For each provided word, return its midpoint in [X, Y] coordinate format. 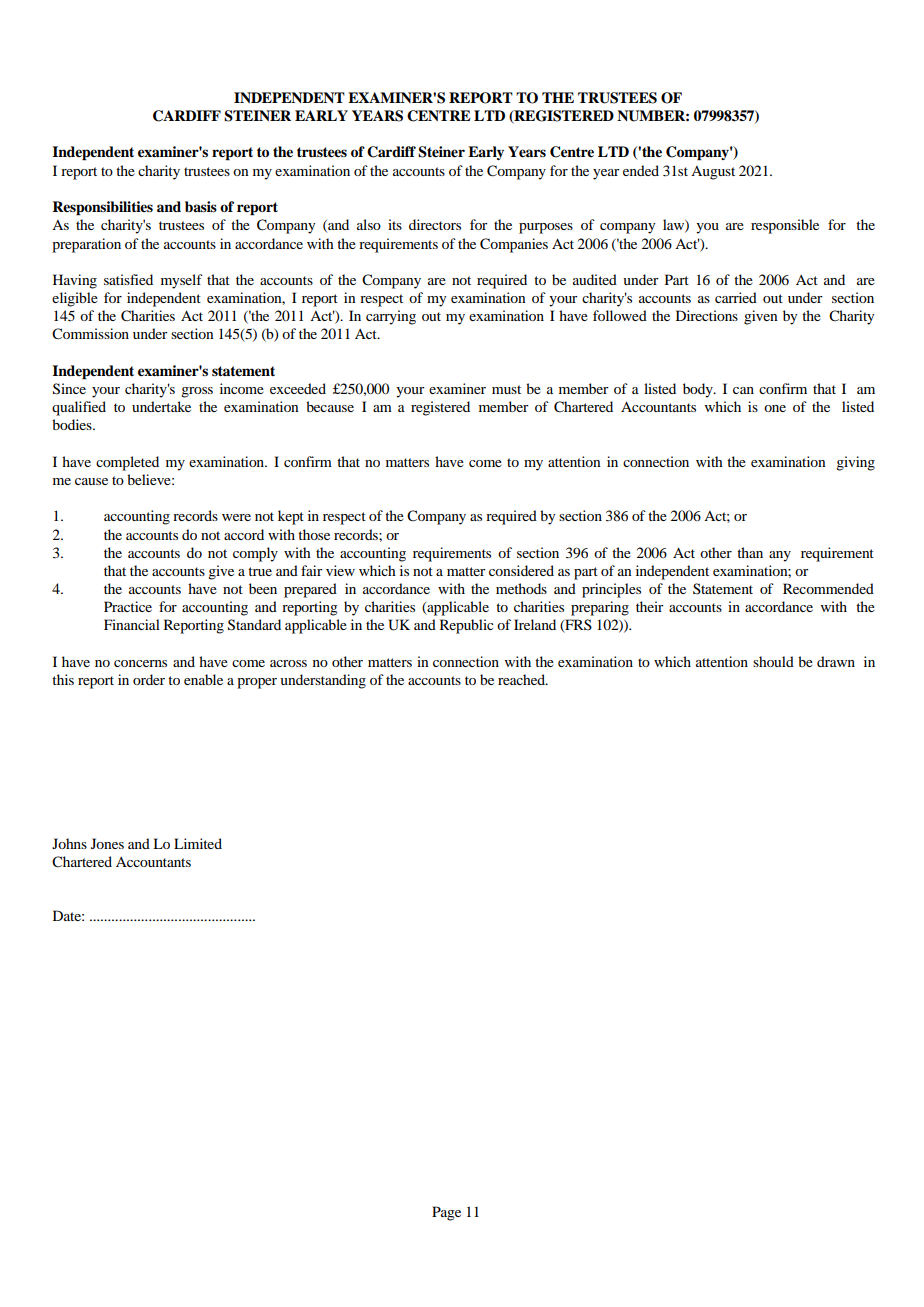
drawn [836, 661]
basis [201, 206]
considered [521, 570]
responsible [785, 226]
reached [522, 679]
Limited [198, 843]
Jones [107, 843]
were [236, 517]
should [773, 661]
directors [435, 224]
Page [446, 1213]
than [750, 552]
